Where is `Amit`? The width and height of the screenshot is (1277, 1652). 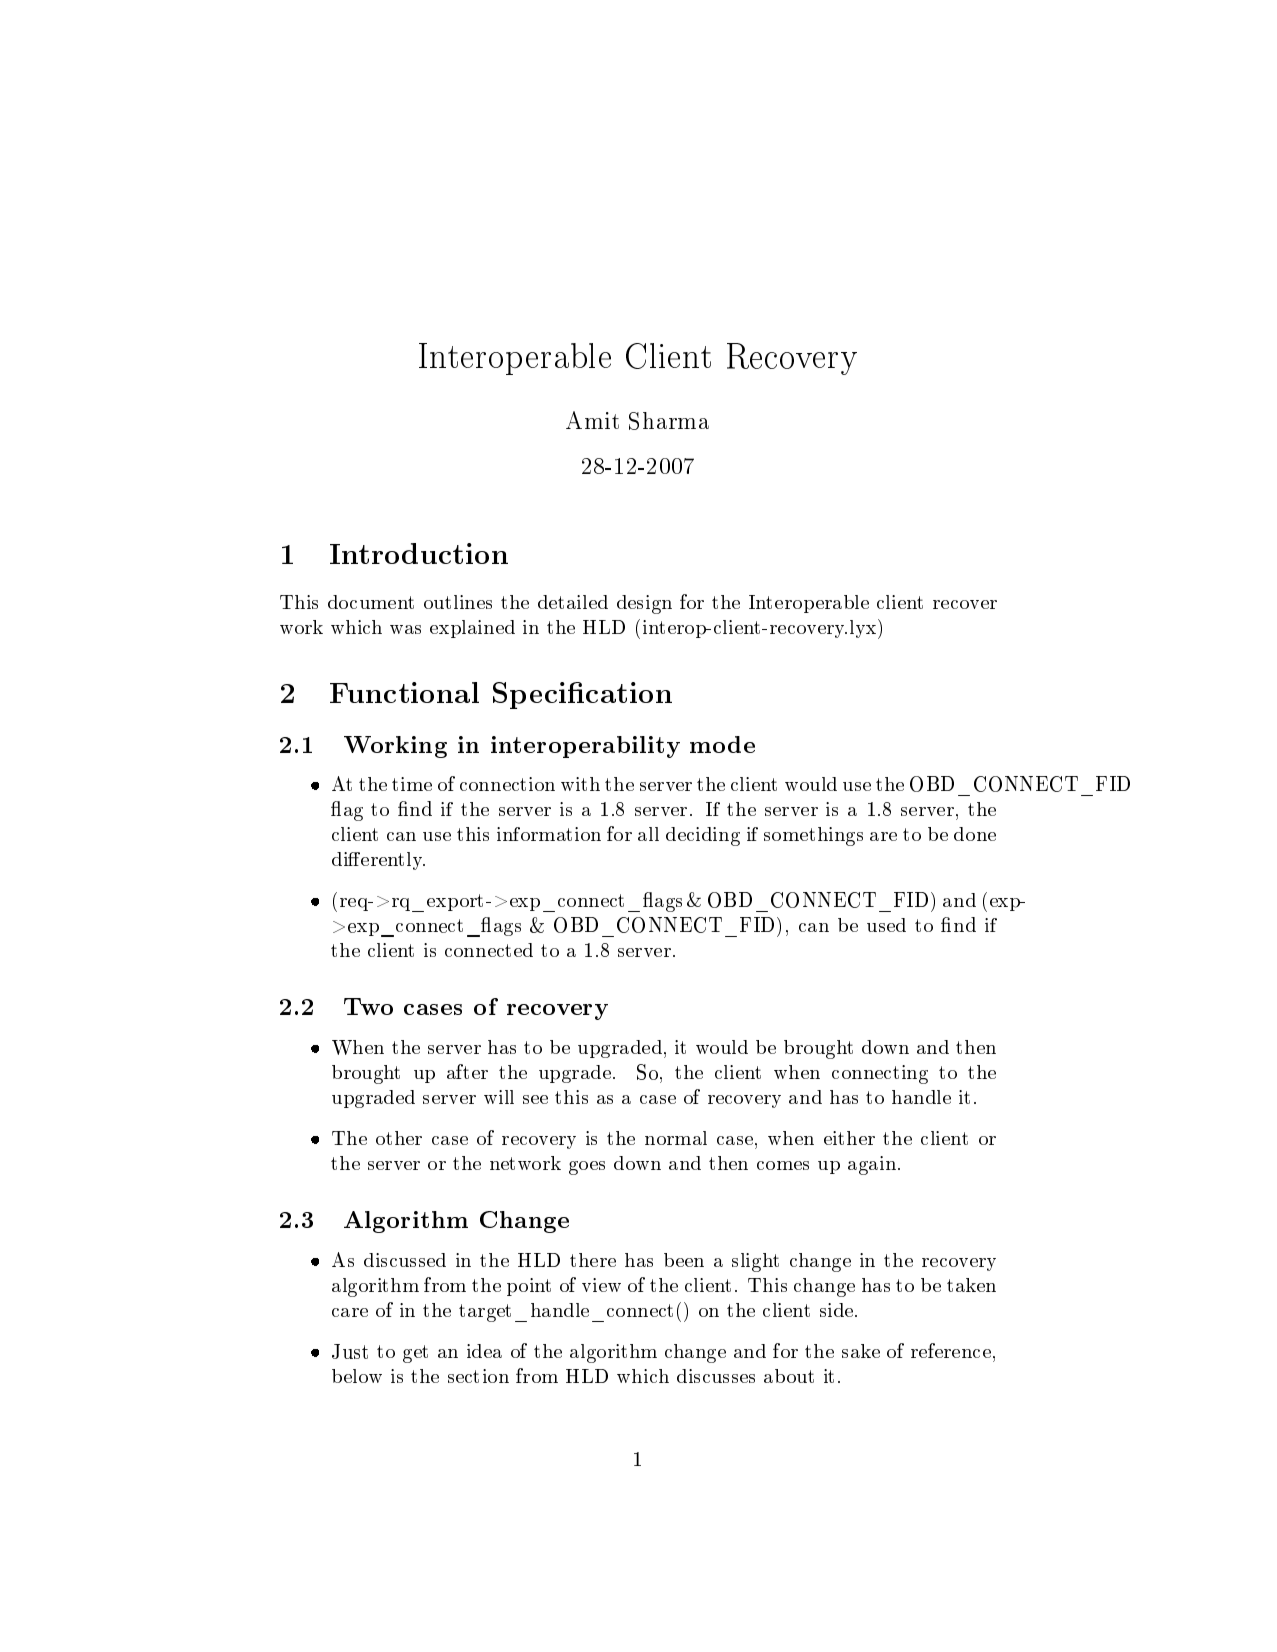
Amit is located at coordinates (592, 420).
